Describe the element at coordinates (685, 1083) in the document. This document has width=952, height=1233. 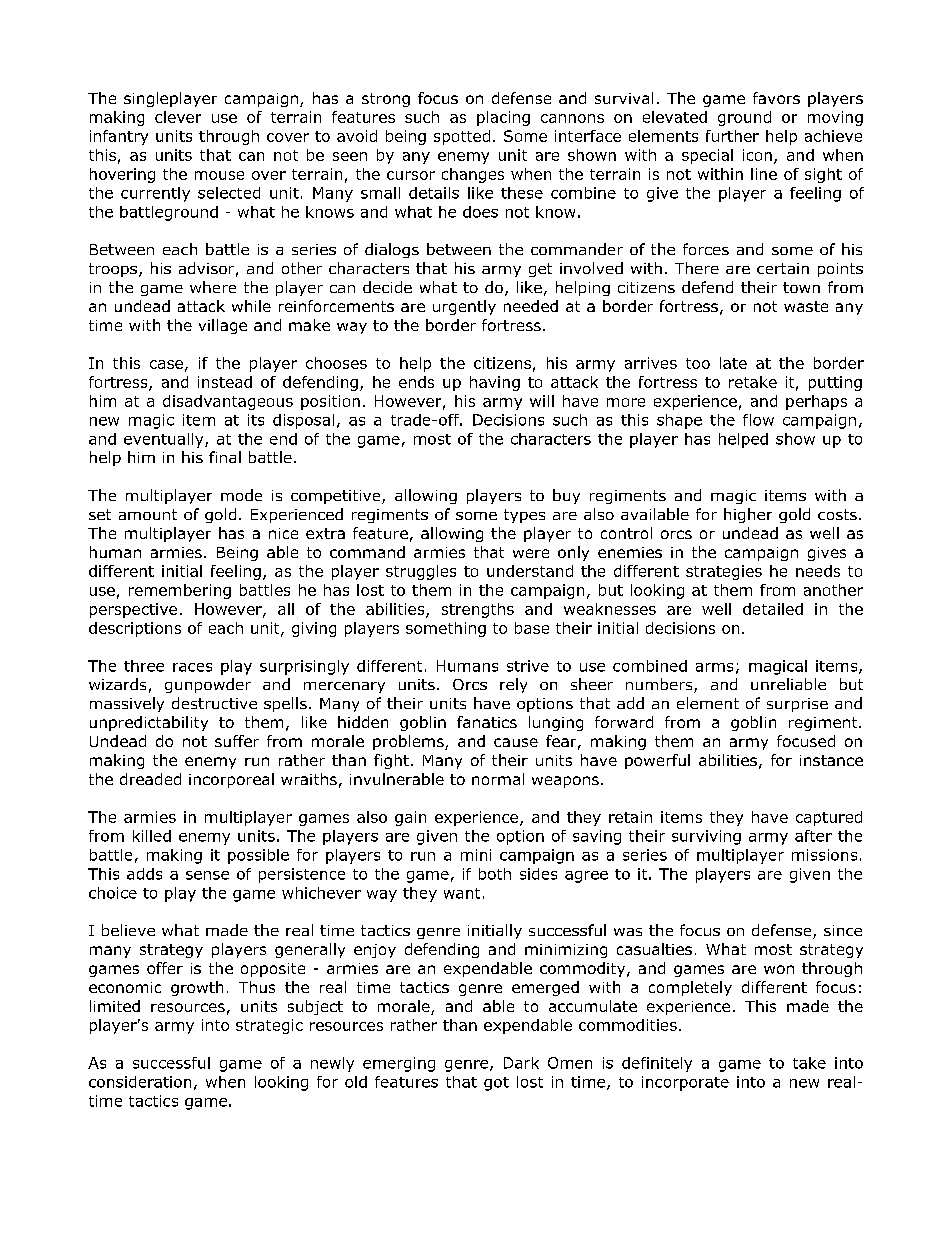
I see `incorporate` at that location.
